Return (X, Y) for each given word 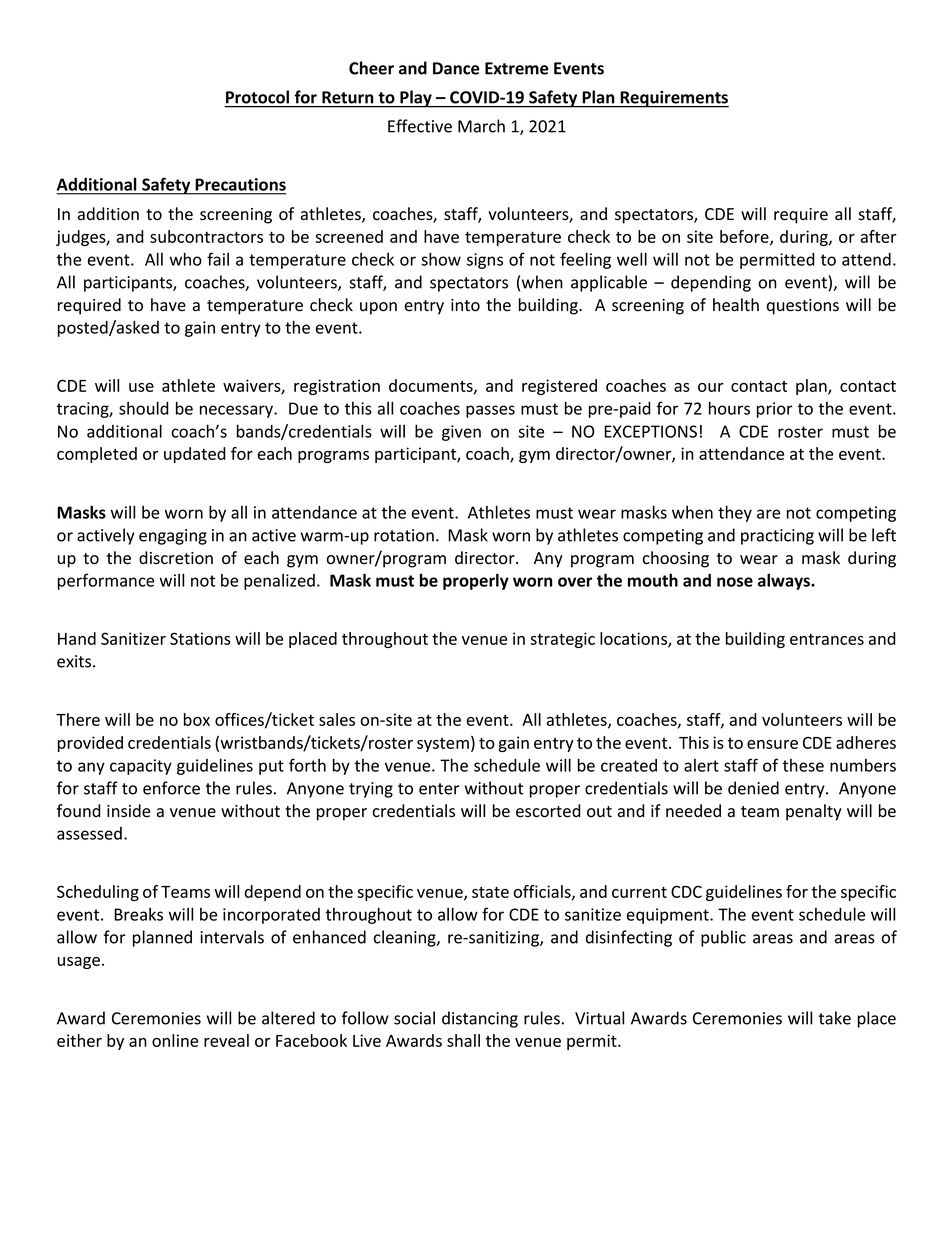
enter (439, 789)
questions (803, 307)
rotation (404, 535)
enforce (171, 788)
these (803, 765)
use (141, 387)
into (465, 305)
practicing (777, 537)
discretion (176, 558)
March (481, 126)
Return (347, 97)
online (175, 1040)
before (745, 237)
